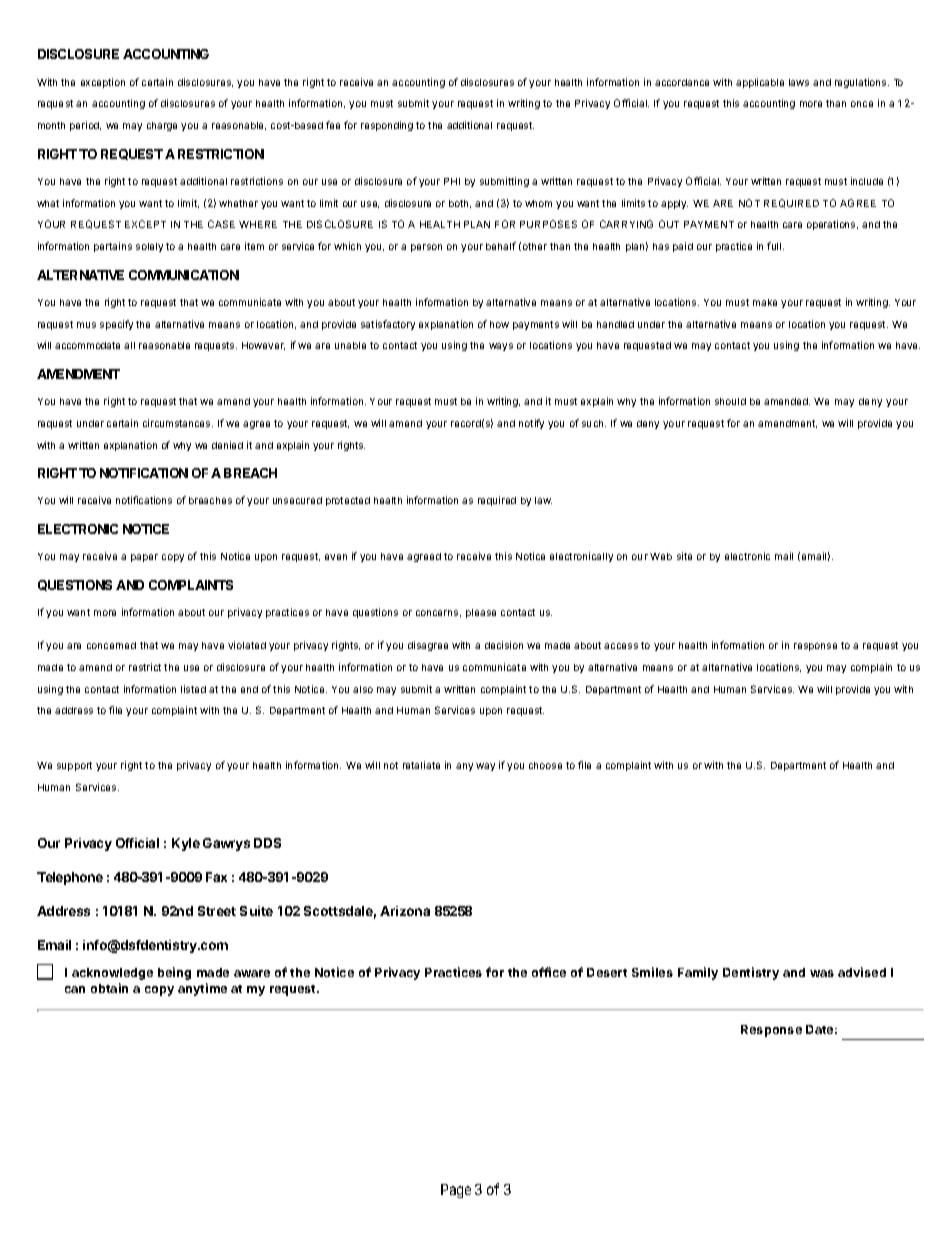 This page has height=1233, width=952. Describe the element at coordinates (186, 844) in the page. I see `Kyle` at that location.
